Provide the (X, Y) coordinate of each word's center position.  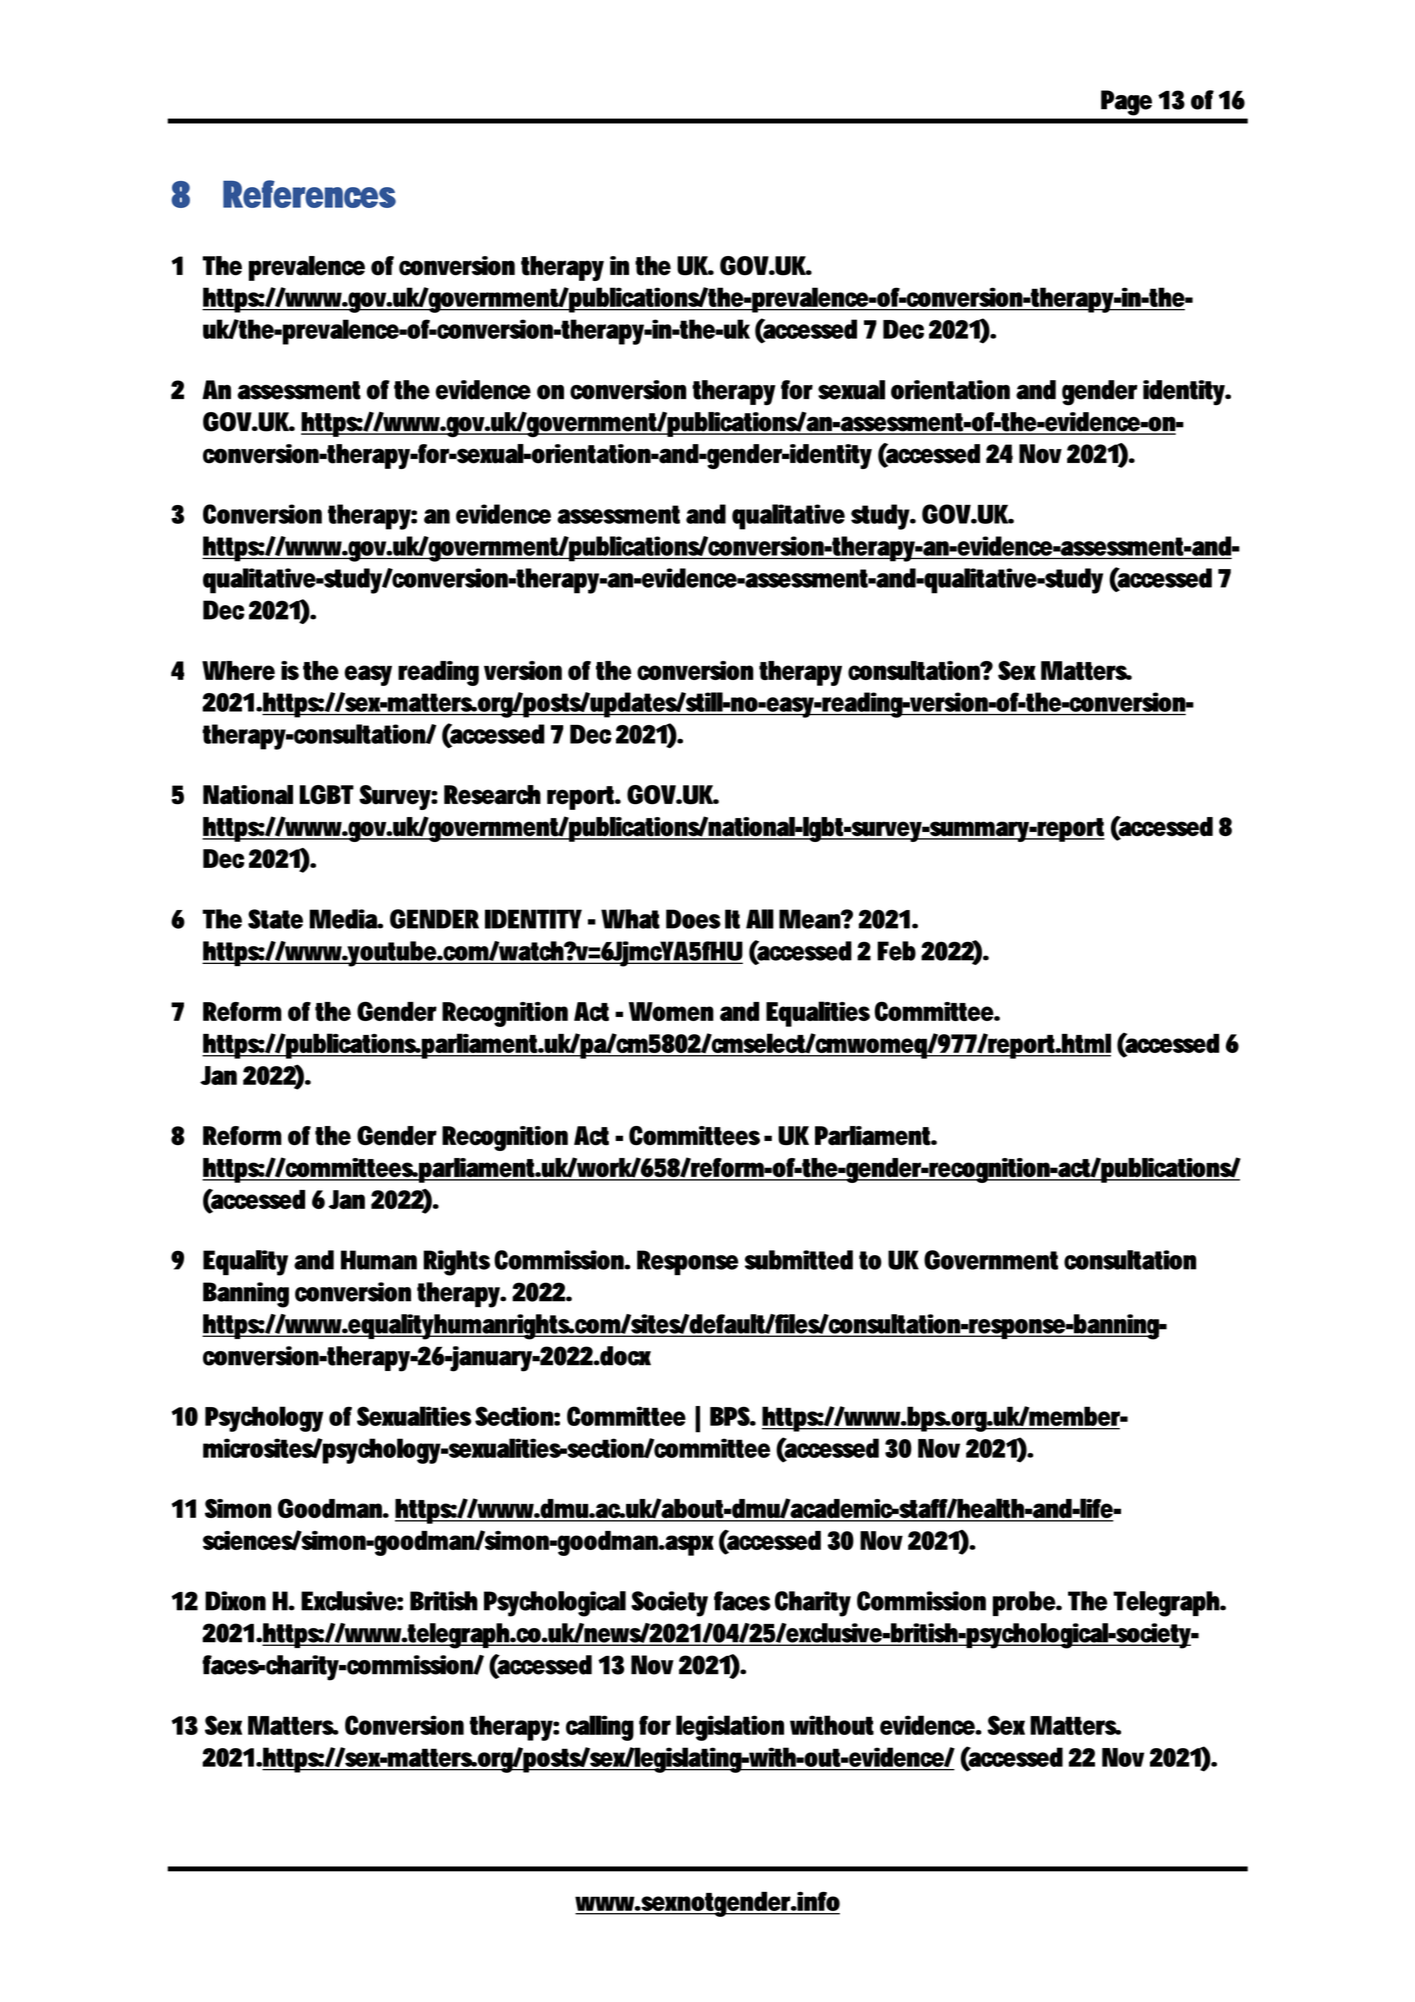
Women (671, 1011)
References (309, 194)
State (275, 919)
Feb (896, 951)
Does (693, 919)
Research (492, 795)
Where (238, 670)
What (630, 919)
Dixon (235, 1601)
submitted (799, 1260)
